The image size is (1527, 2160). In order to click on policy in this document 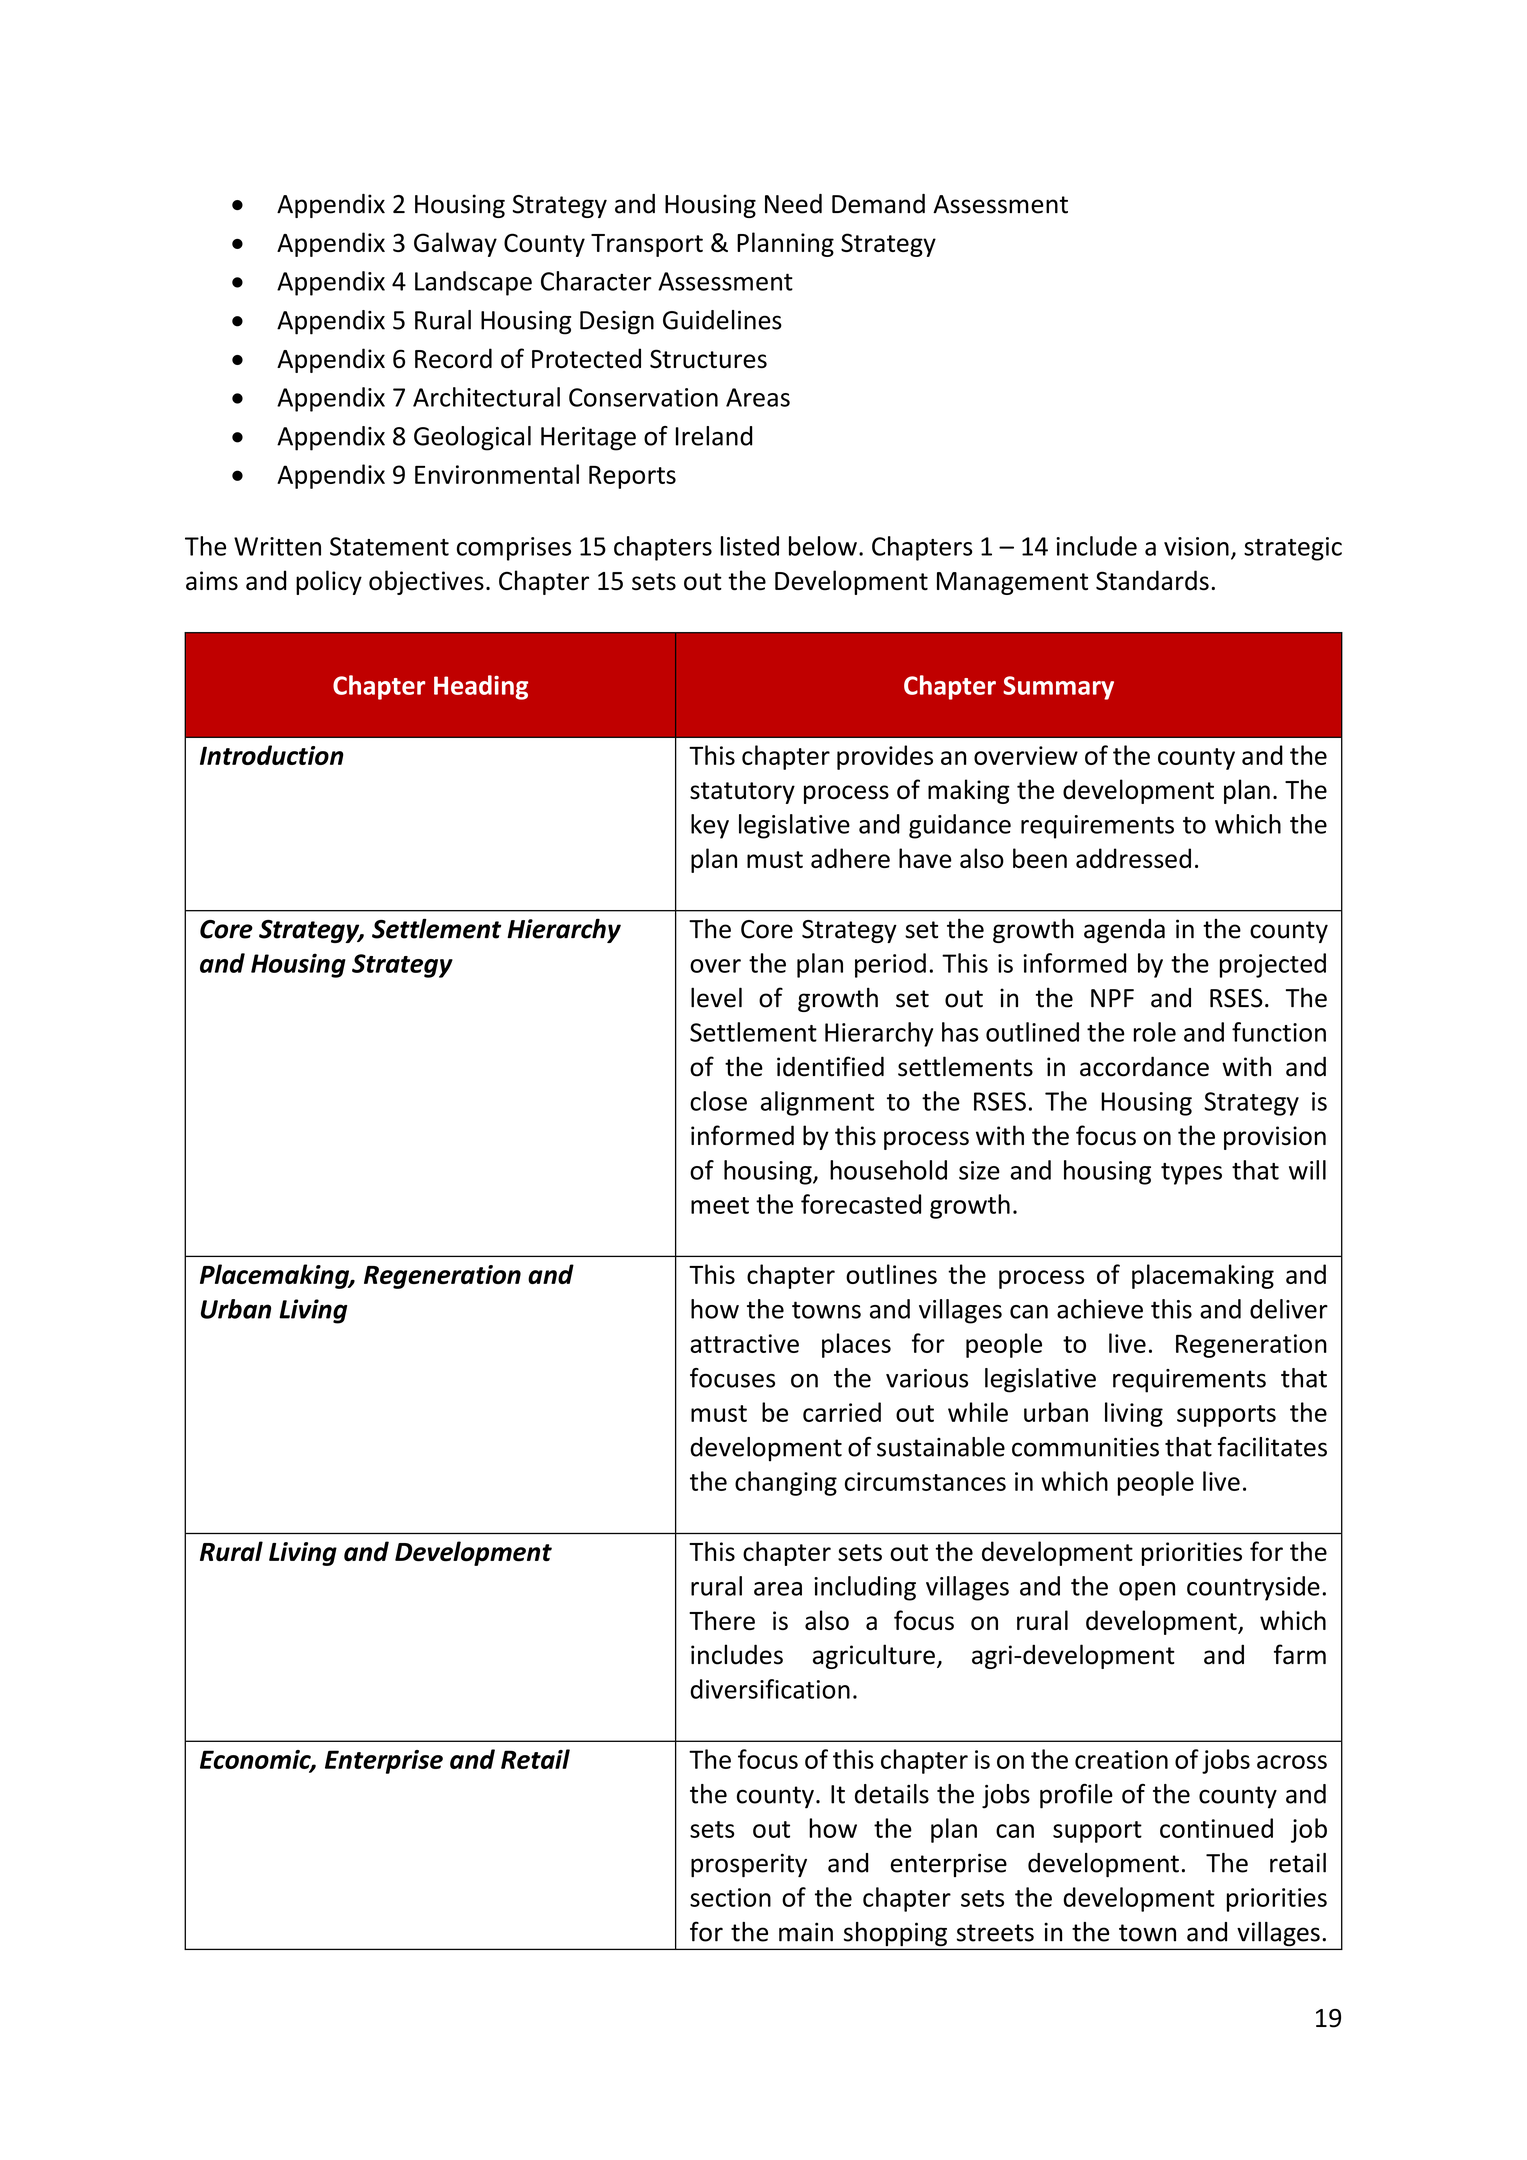, I will do `click(329, 582)`.
